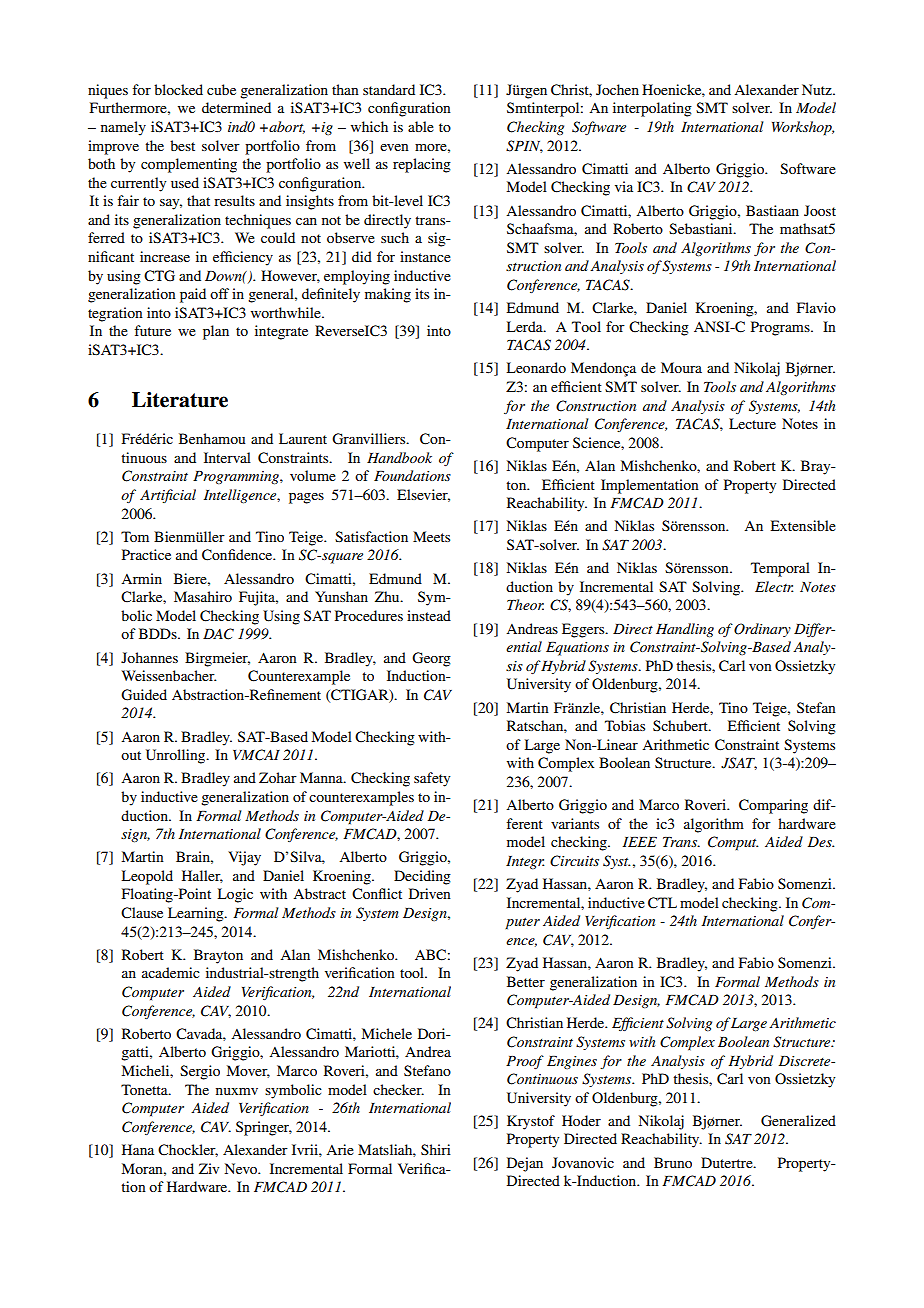  Describe the element at coordinates (429, 615) in the screenshot. I see `instead` at that location.
